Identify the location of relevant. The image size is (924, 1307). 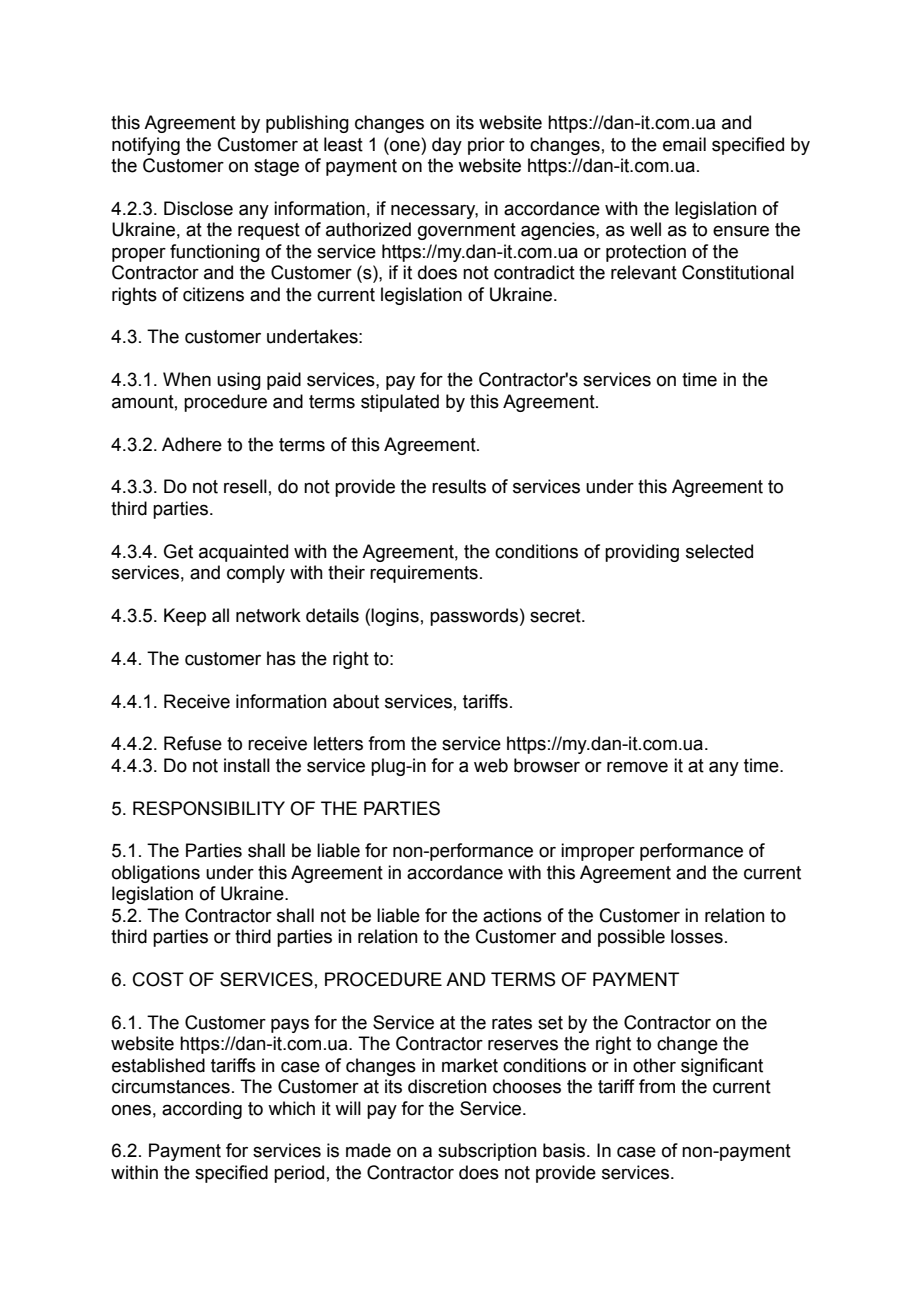
(644, 272).
